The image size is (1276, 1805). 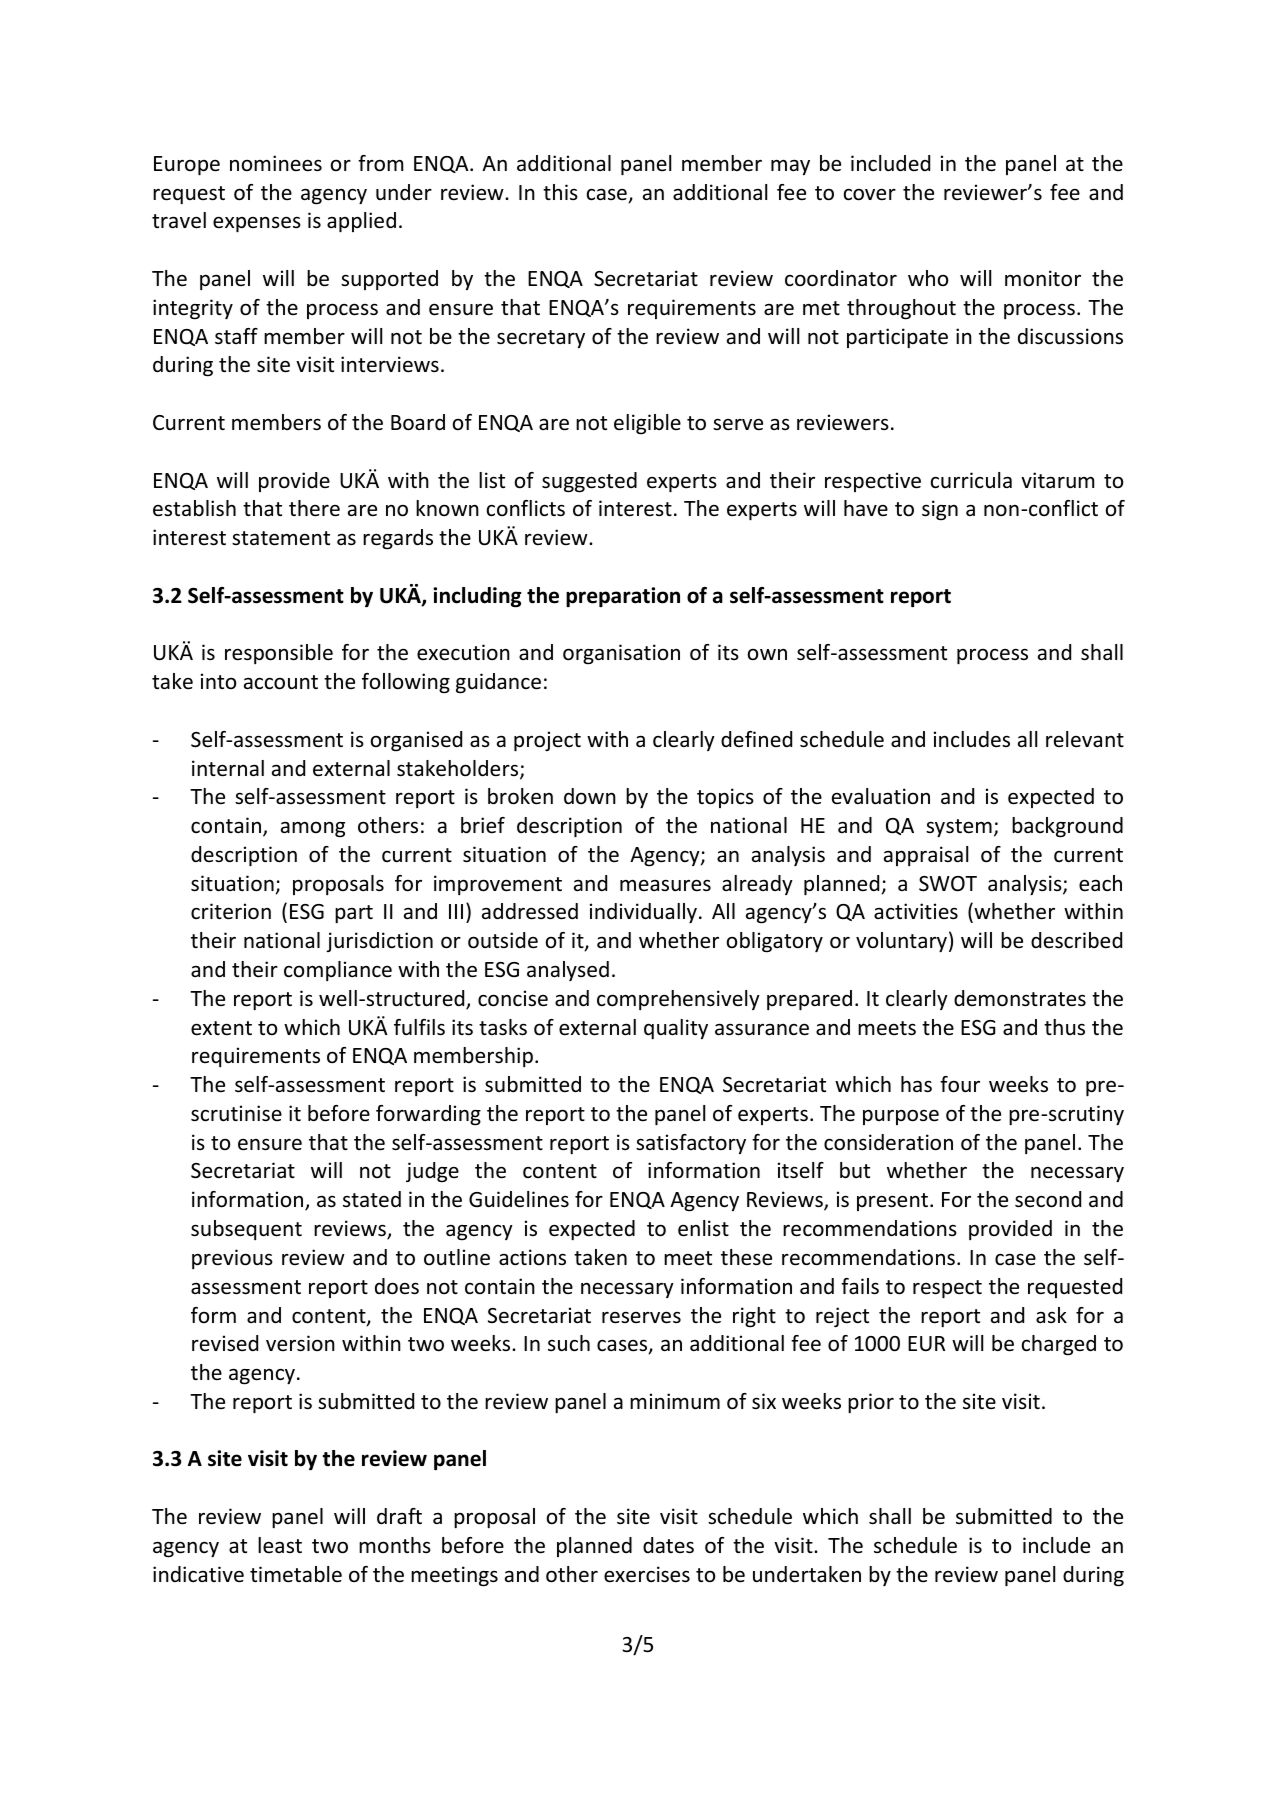 I want to click on prior, so click(x=871, y=1403).
